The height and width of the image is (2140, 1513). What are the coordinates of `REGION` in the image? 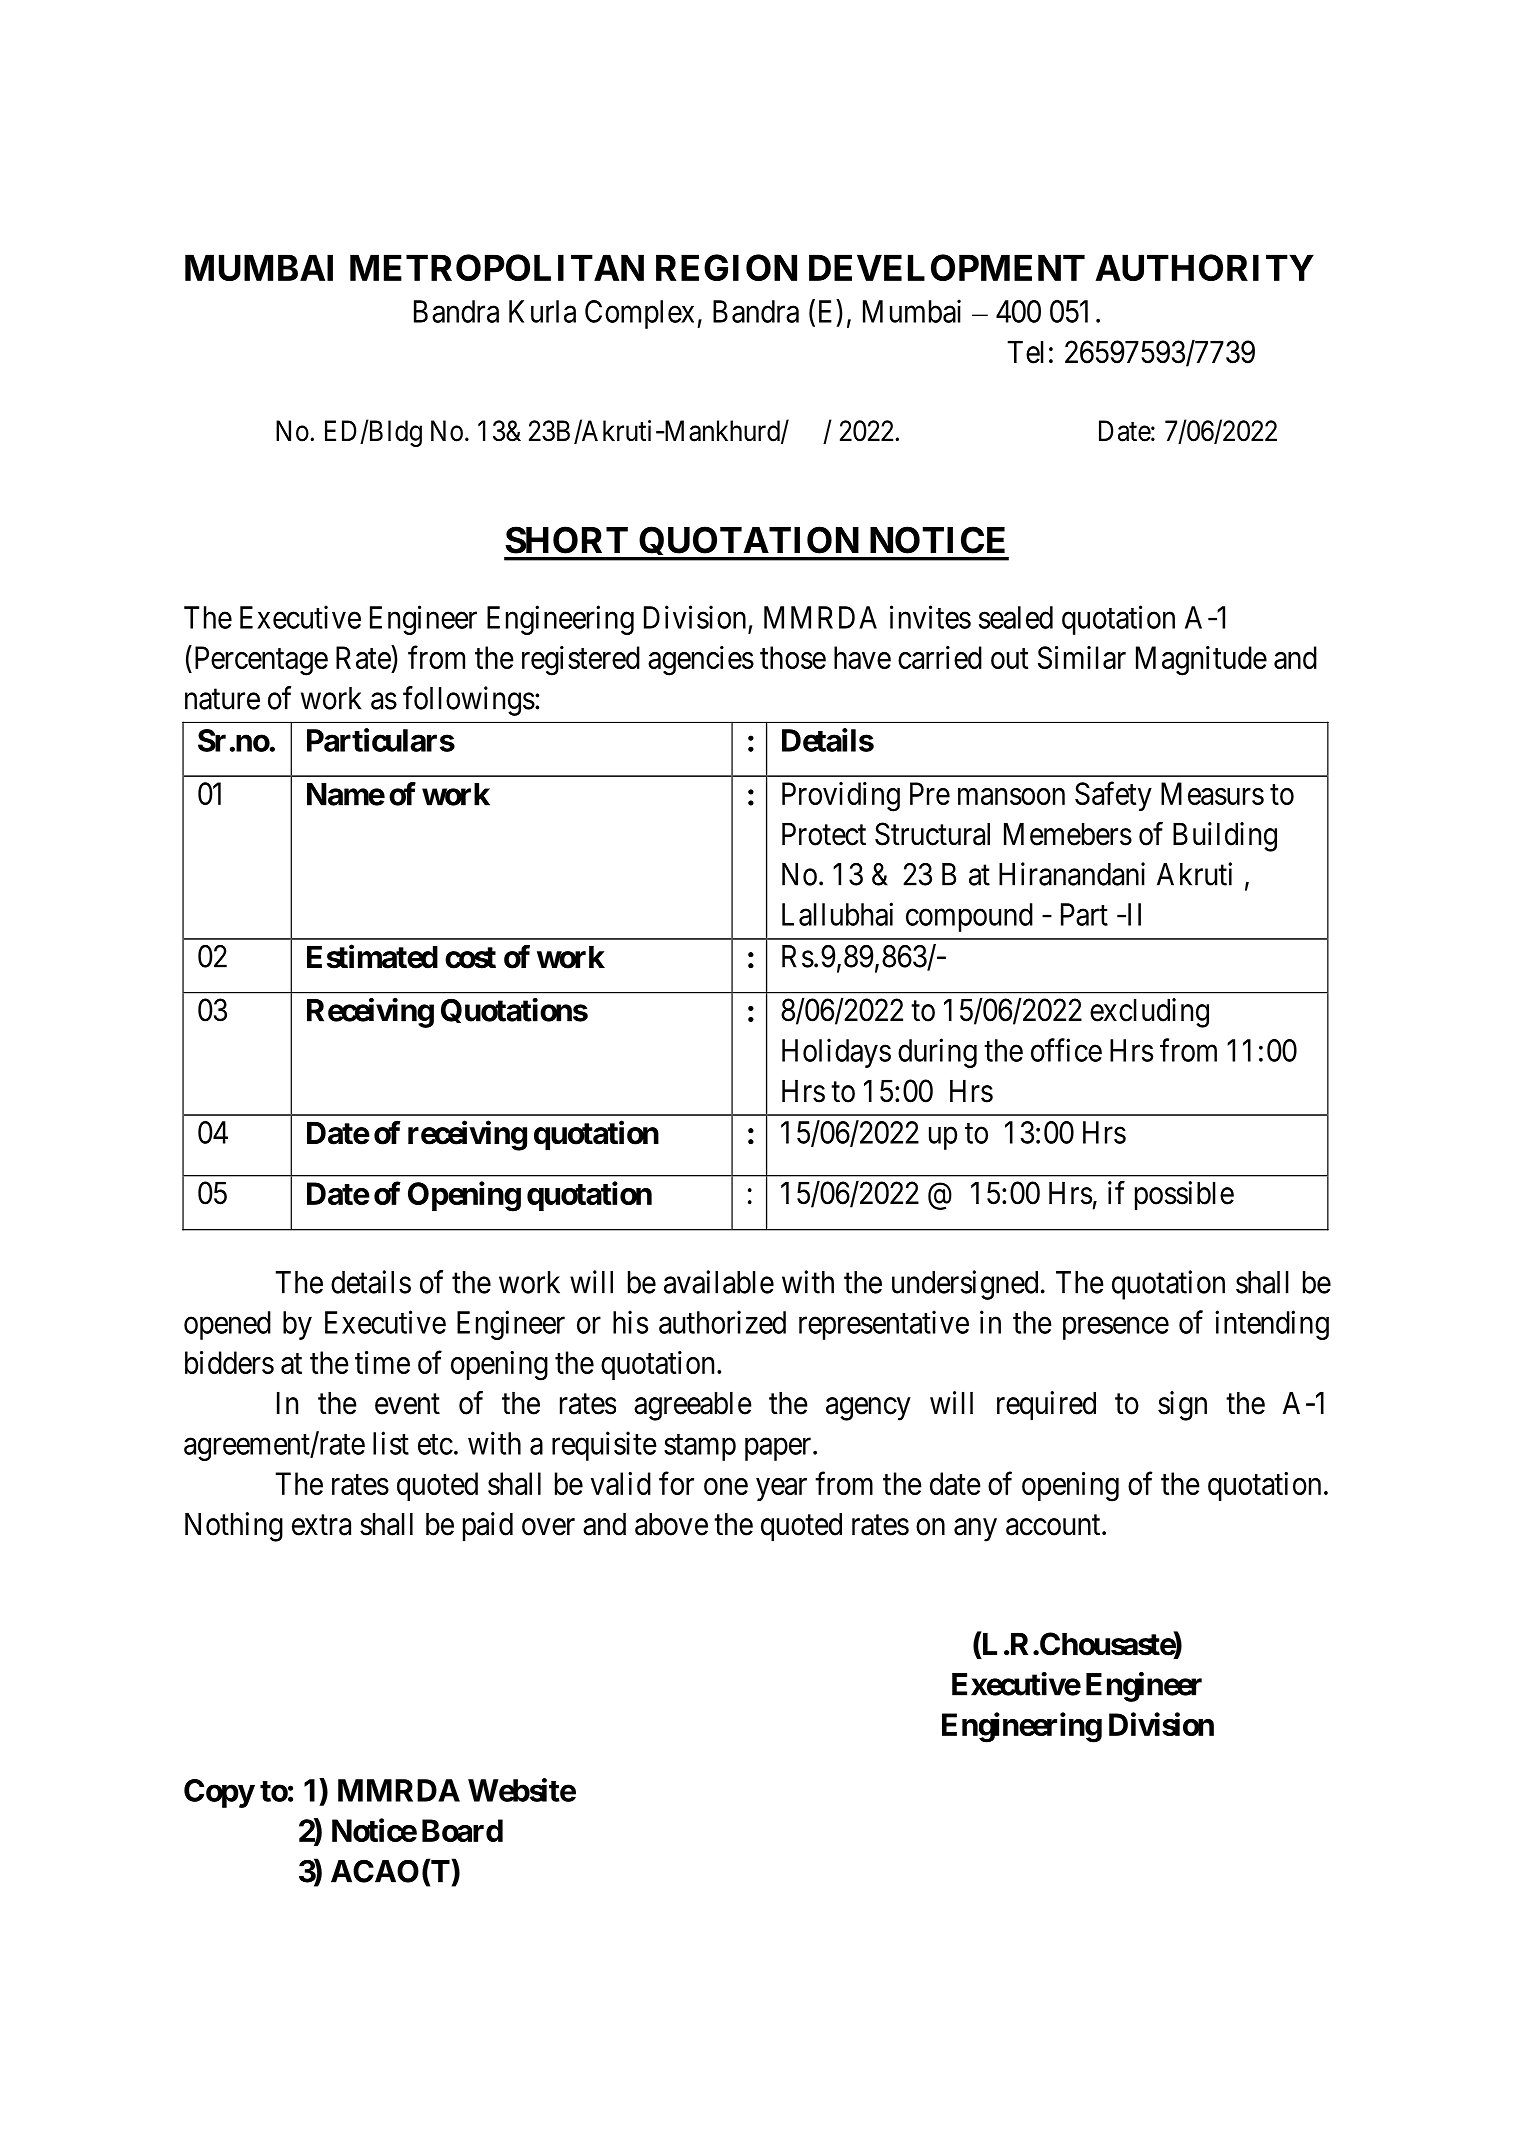 It's located at (726, 267).
